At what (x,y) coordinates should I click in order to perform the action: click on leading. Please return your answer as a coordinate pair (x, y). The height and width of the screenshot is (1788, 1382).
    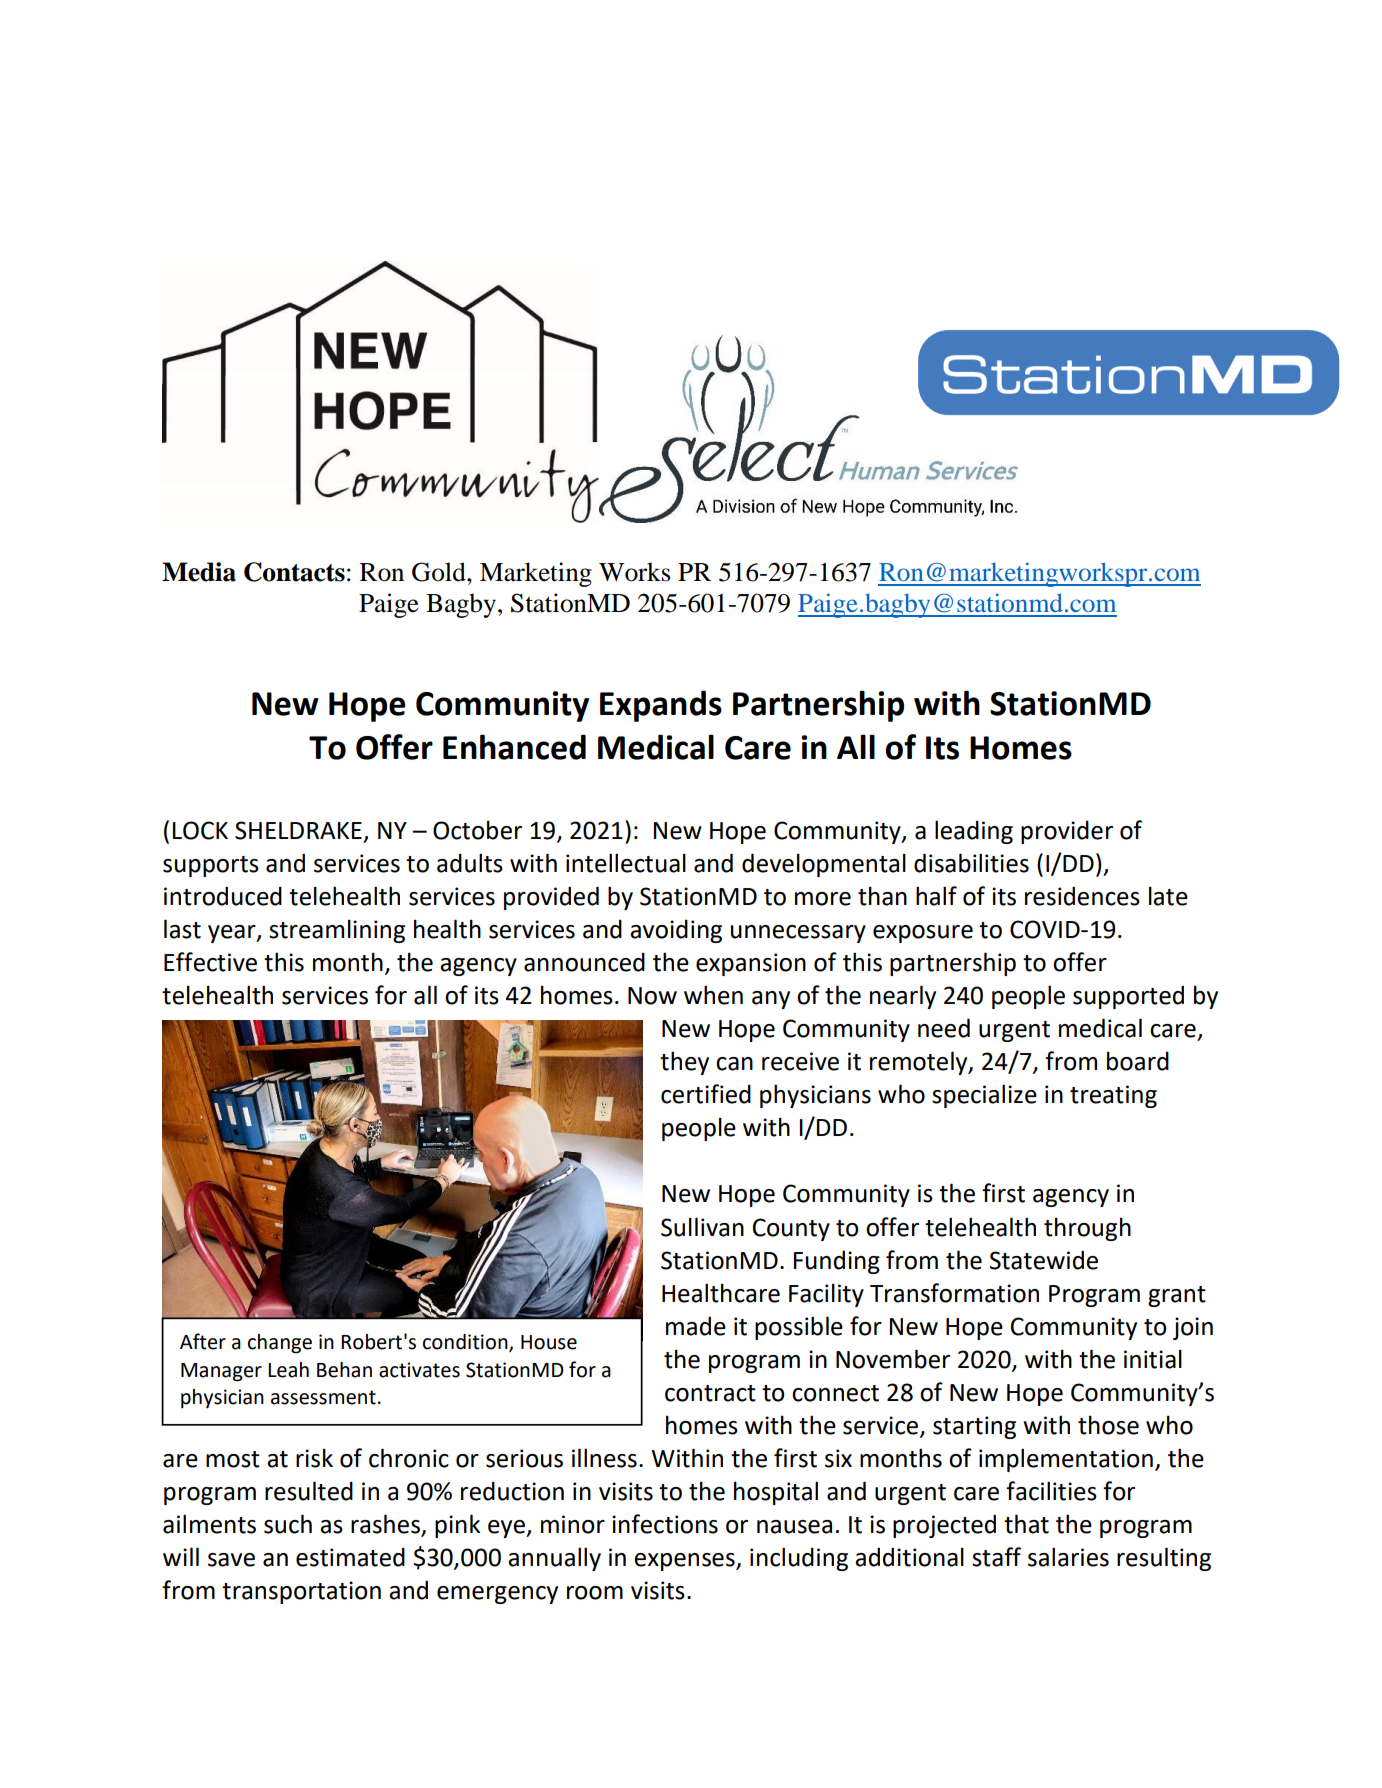
    Looking at the image, I should click on (974, 832).
